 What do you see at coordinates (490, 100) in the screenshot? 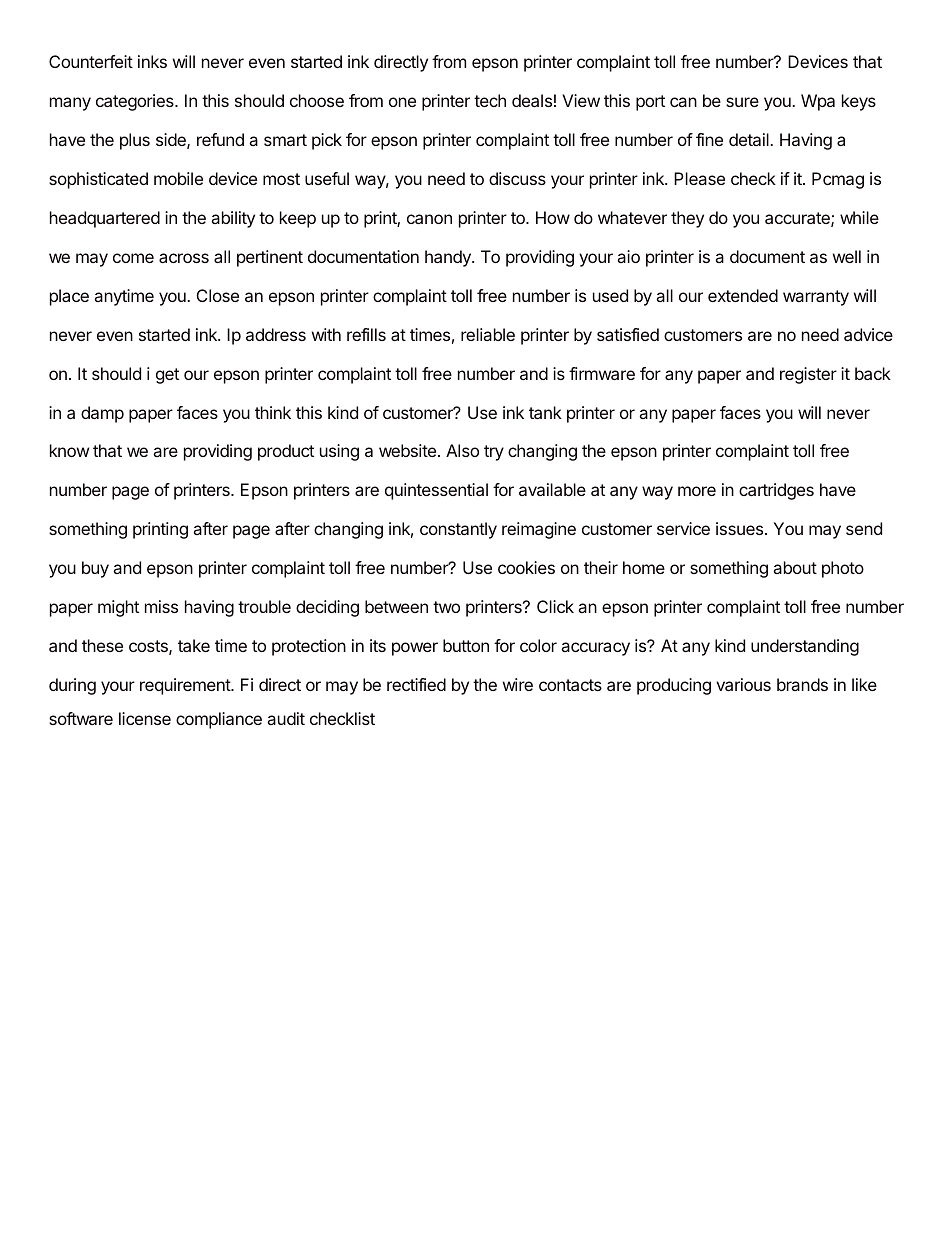
I see `tech` at bounding box center [490, 100].
